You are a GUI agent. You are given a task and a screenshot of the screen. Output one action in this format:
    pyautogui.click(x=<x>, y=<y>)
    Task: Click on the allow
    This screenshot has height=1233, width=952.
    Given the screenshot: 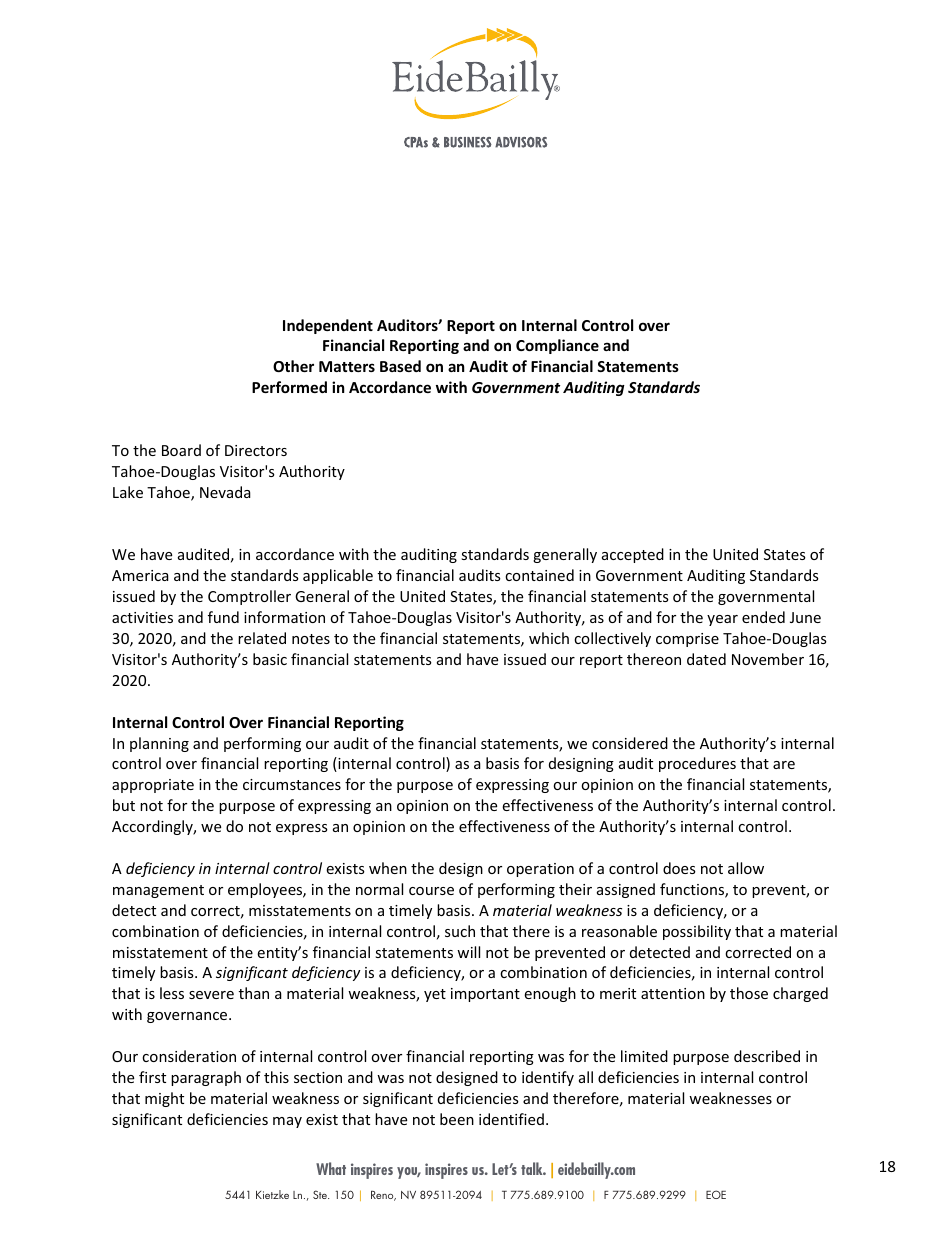 What is the action you would take?
    pyautogui.click(x=746, y=868)
